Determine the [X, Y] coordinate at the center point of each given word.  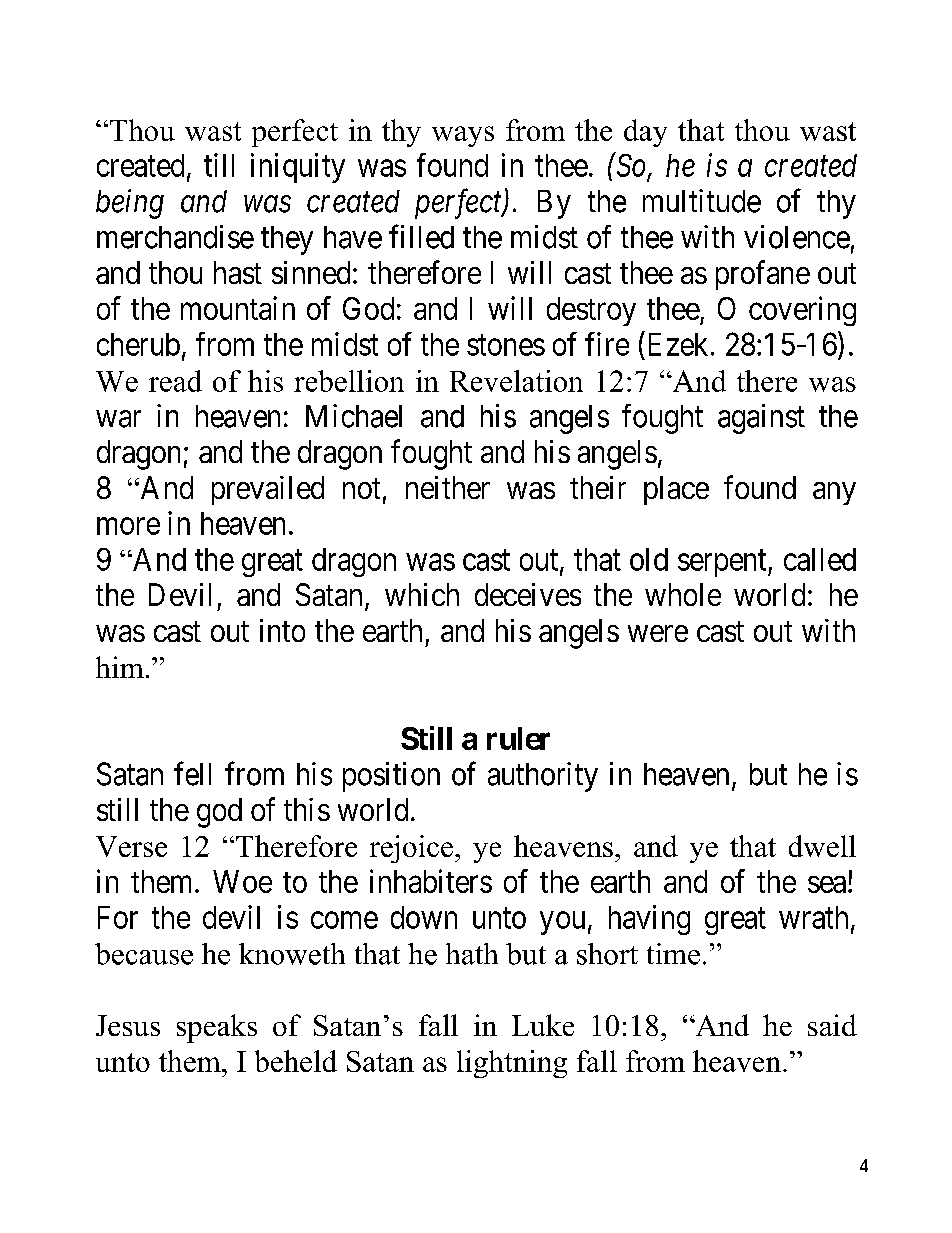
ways [463, 136]
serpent [723, 563]
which [422, 594]
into [282, 630]
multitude [702, 201]
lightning [512, 1064]
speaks [217, 1028]
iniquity [298, 168]
